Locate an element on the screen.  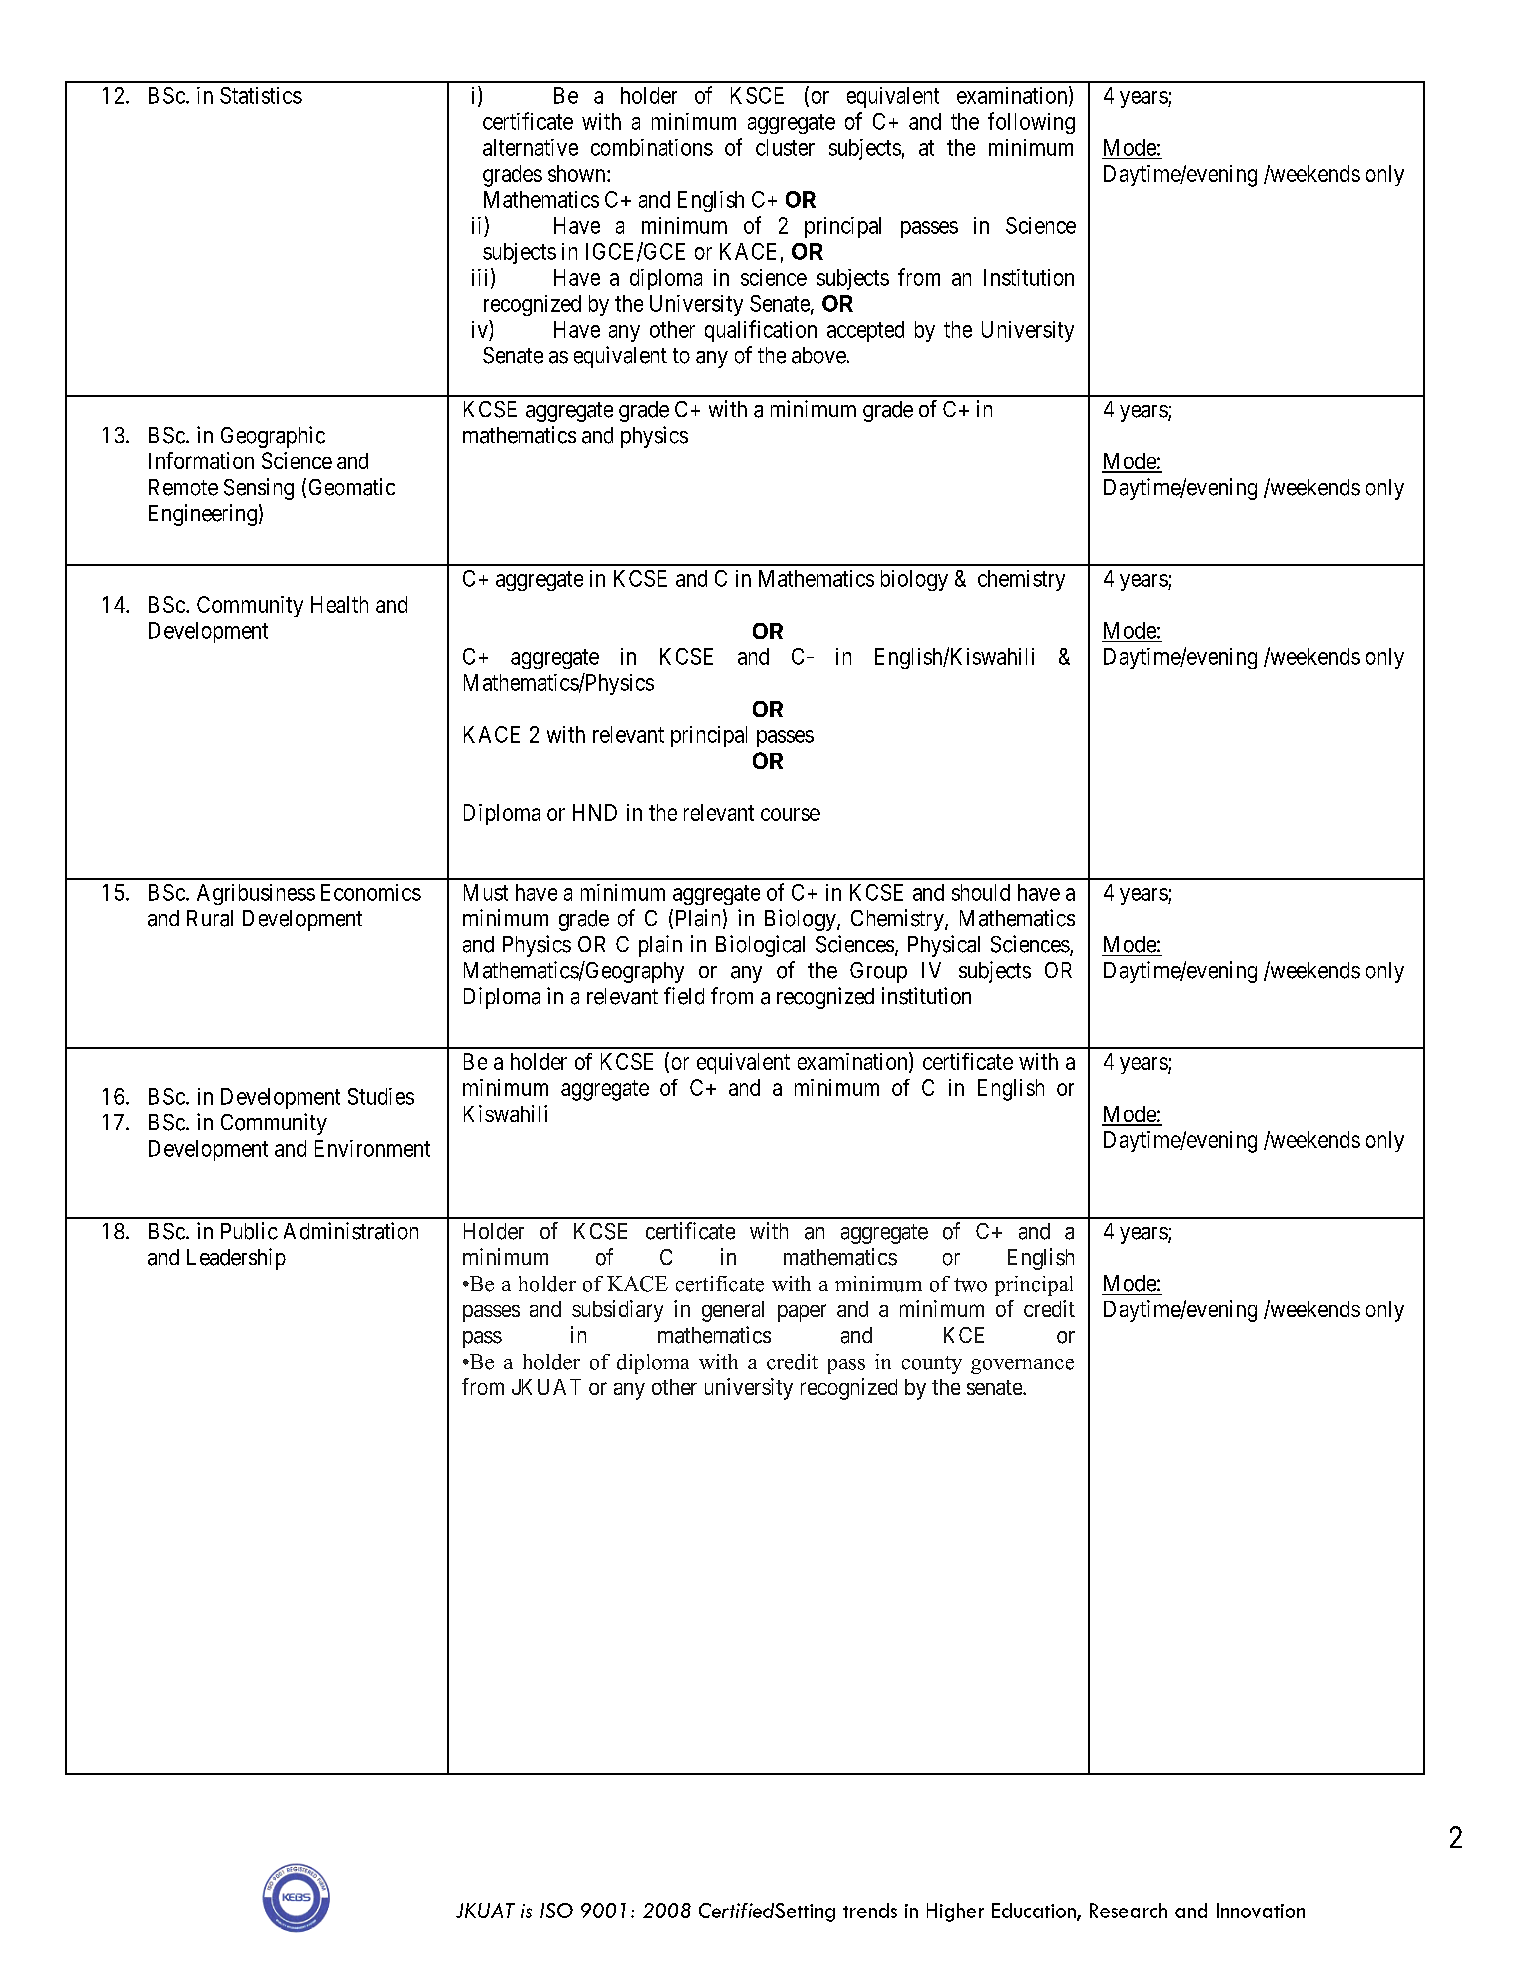
governance is located at coordinates (1022, 1366).
